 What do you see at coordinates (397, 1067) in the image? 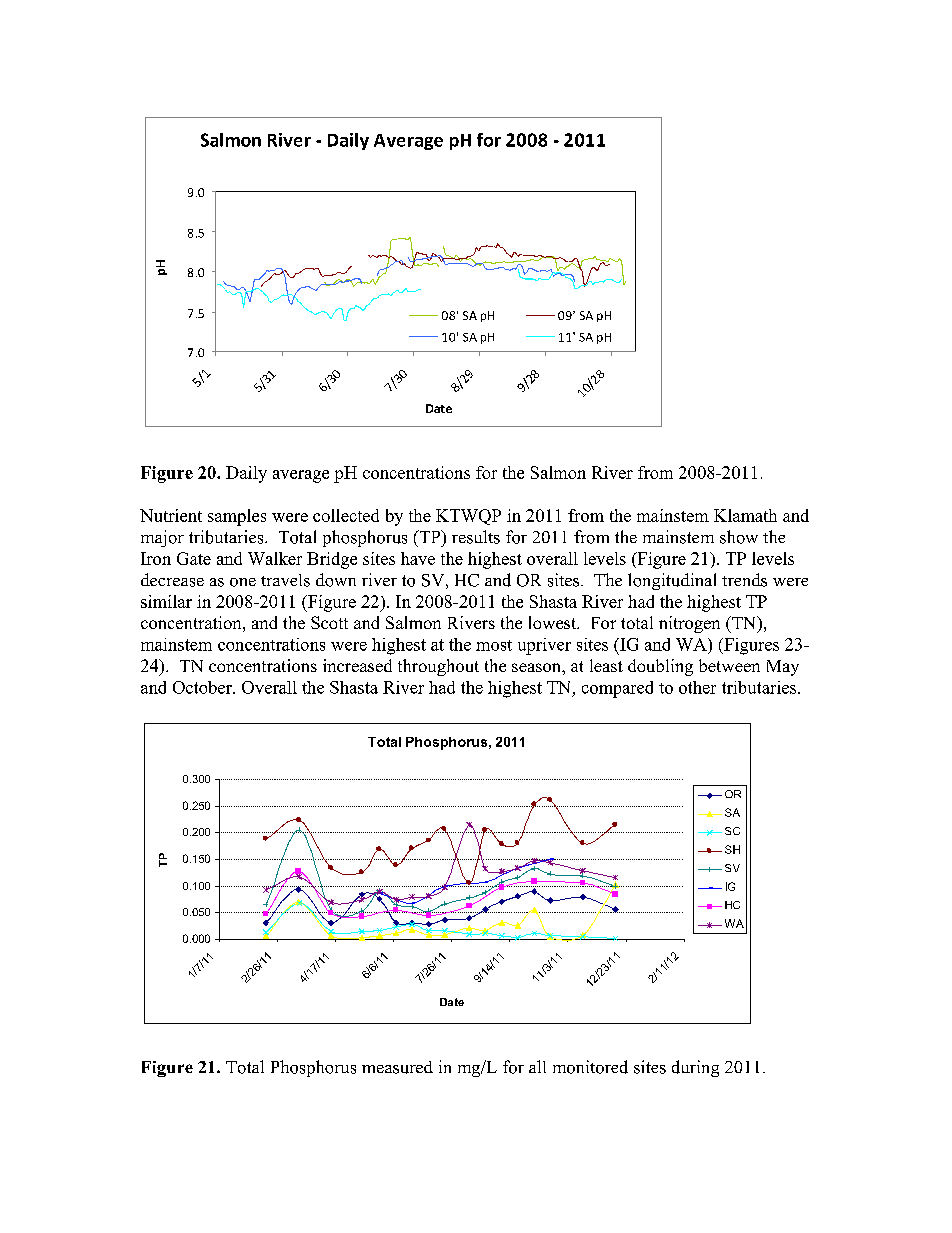
I see `measured` at bounding box center [397, 1067].
